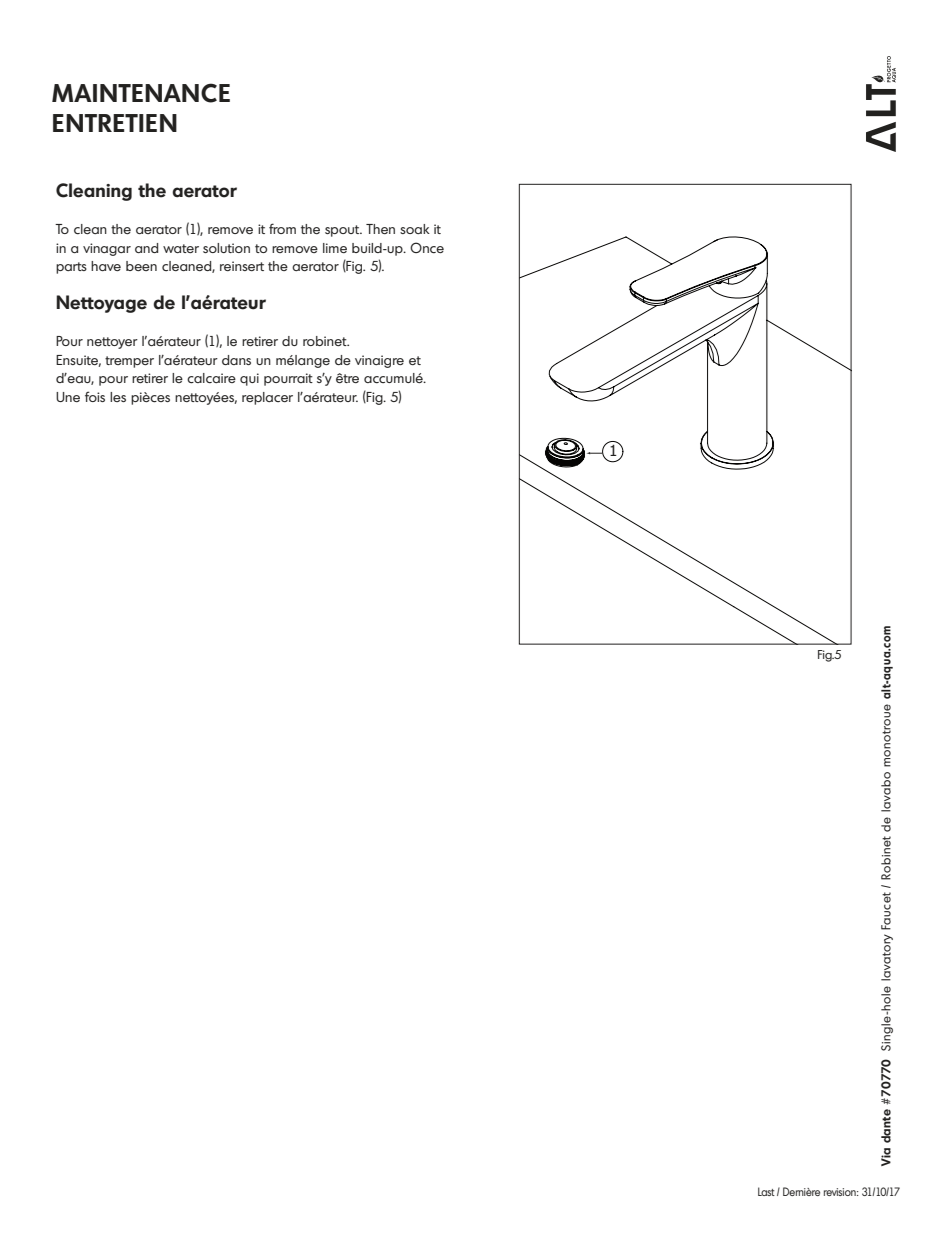 This image has width=952, height=1233. What do you see at coordinates (415, 229) in the image?
I see `soak` at bounding box center [415, 229].
